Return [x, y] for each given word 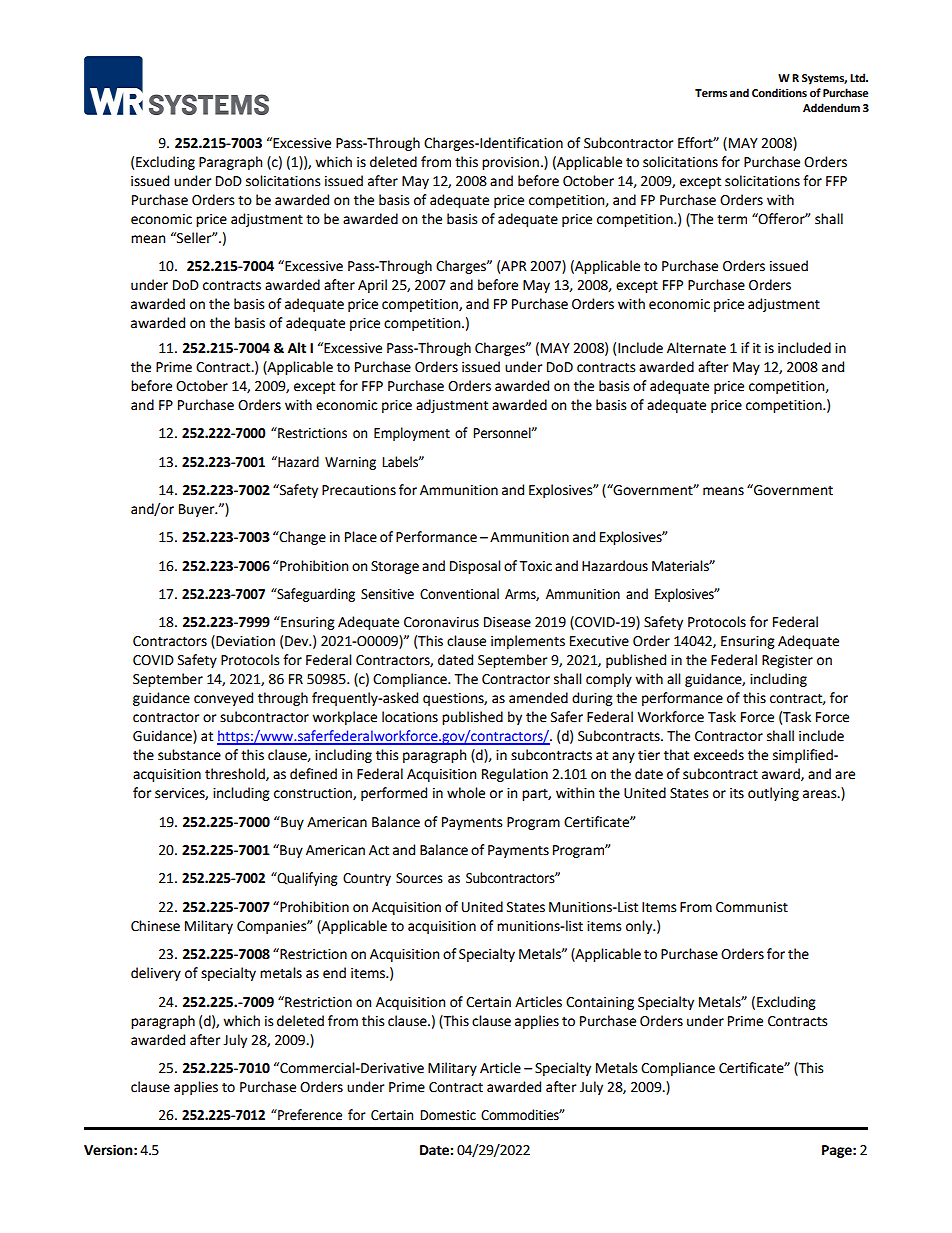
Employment [412, 434]
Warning [350, 463]
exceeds [719, 755]
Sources [419, 878]
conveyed [223, 699]
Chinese [155, 926]
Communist [752, 907]
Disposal [475, 567]
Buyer [198, 510]
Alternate [696, 348]
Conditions [779, 92]
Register [787, 661]
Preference [309, 1115]
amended [538, 698]
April [372, 286]
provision [510, 163]
